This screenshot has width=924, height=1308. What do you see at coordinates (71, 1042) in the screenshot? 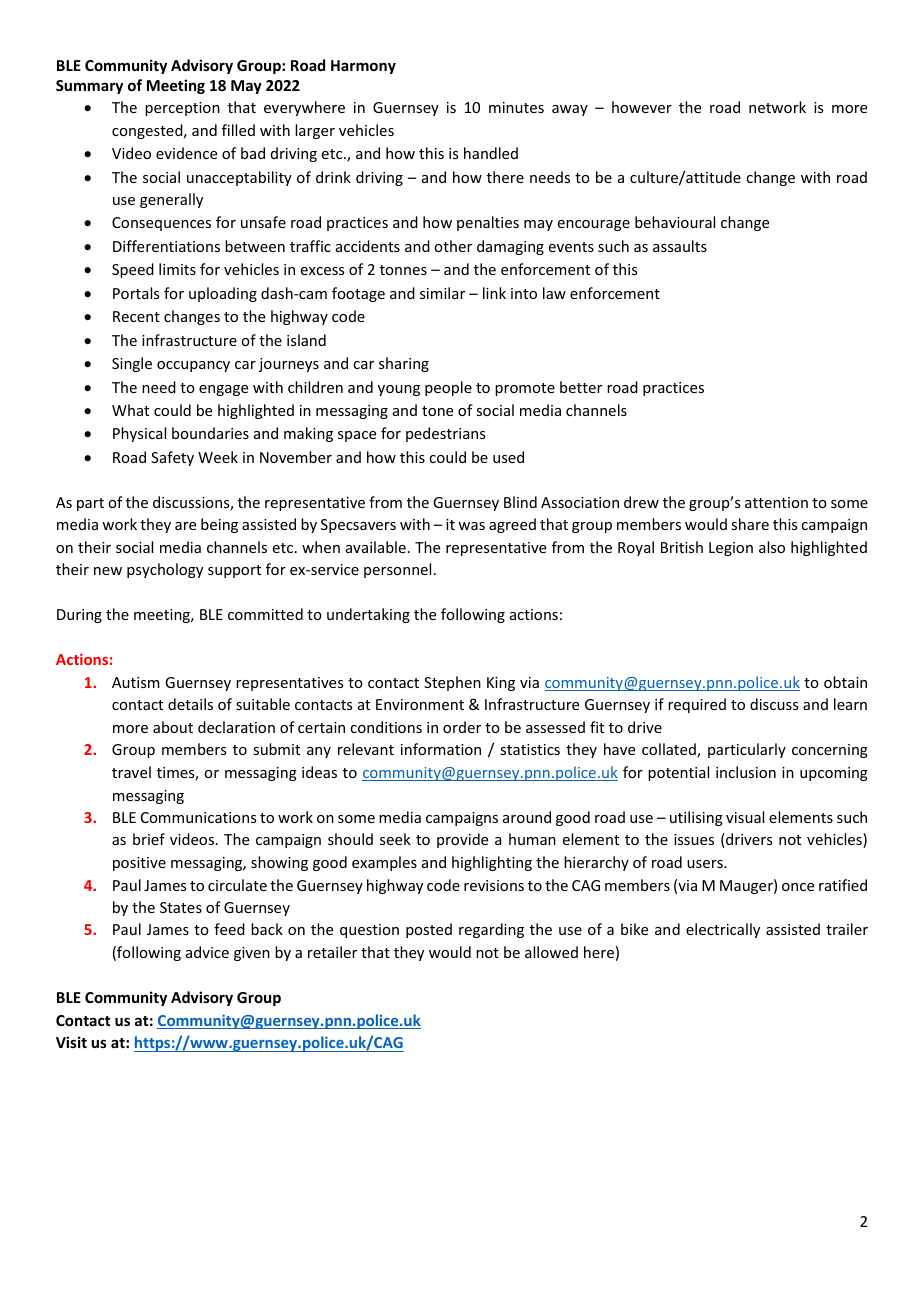
I see `Visit` at bounding box center [71, 1042].
